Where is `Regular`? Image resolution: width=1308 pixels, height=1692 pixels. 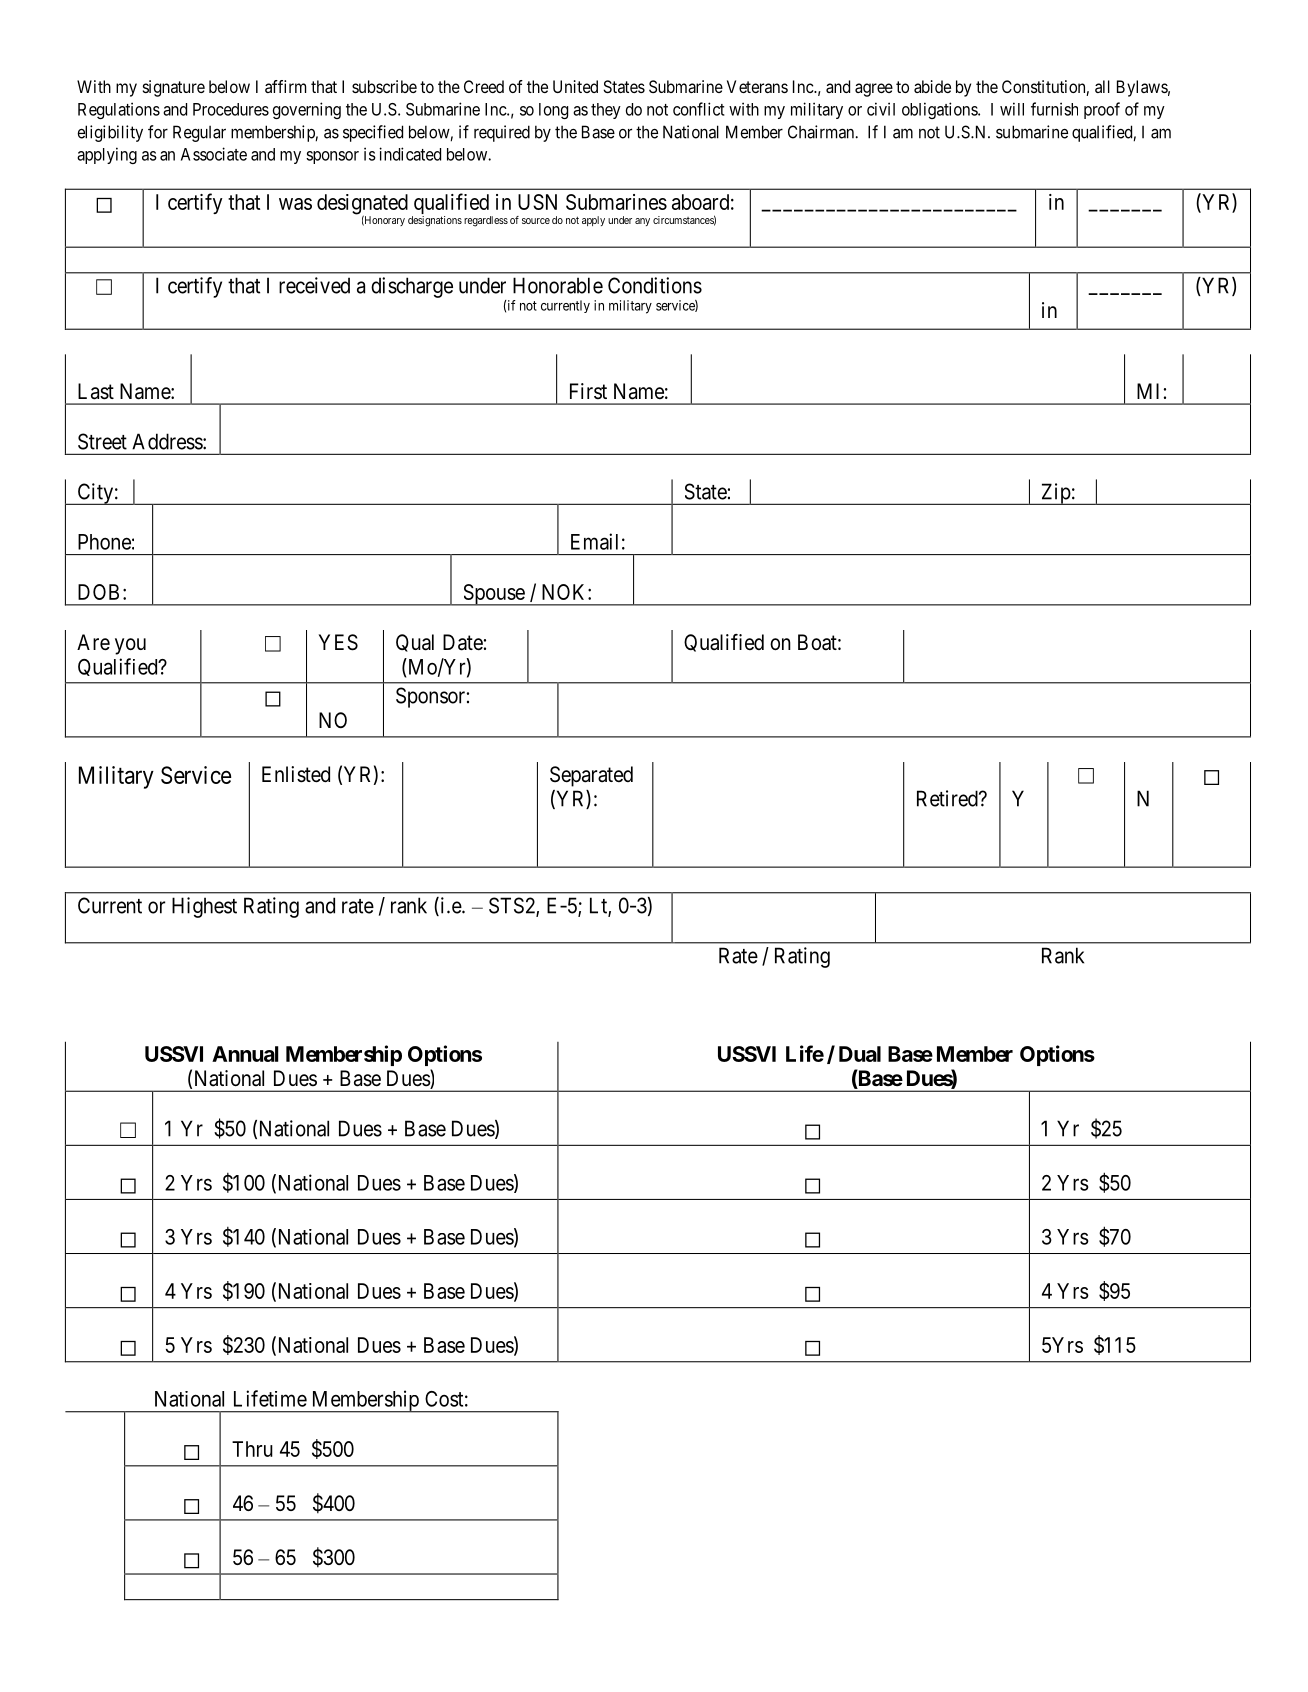
Regular is located at coordinates (199, 133).
